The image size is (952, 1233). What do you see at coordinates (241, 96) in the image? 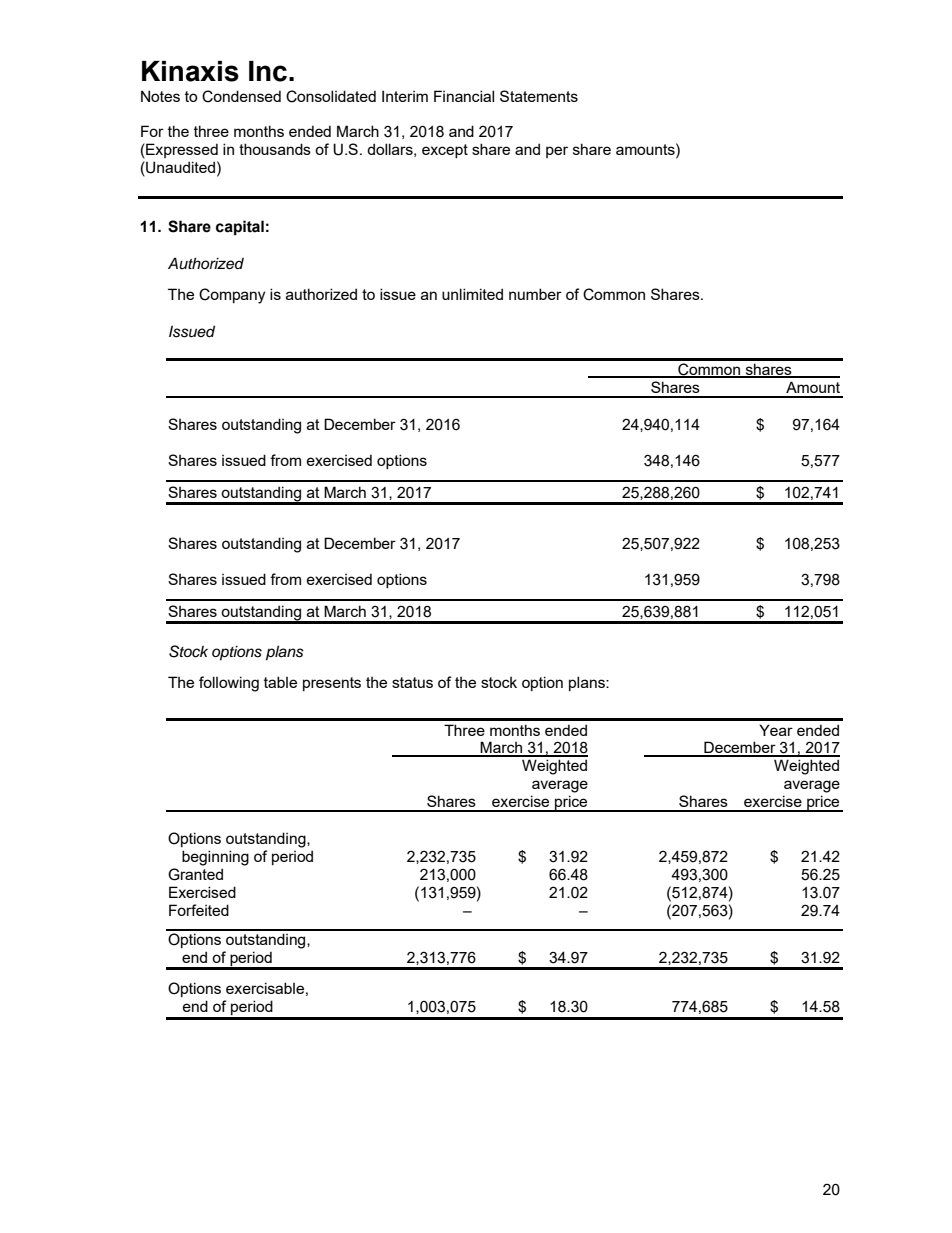
I see `Condensed` at bounding box center [241, 96].
